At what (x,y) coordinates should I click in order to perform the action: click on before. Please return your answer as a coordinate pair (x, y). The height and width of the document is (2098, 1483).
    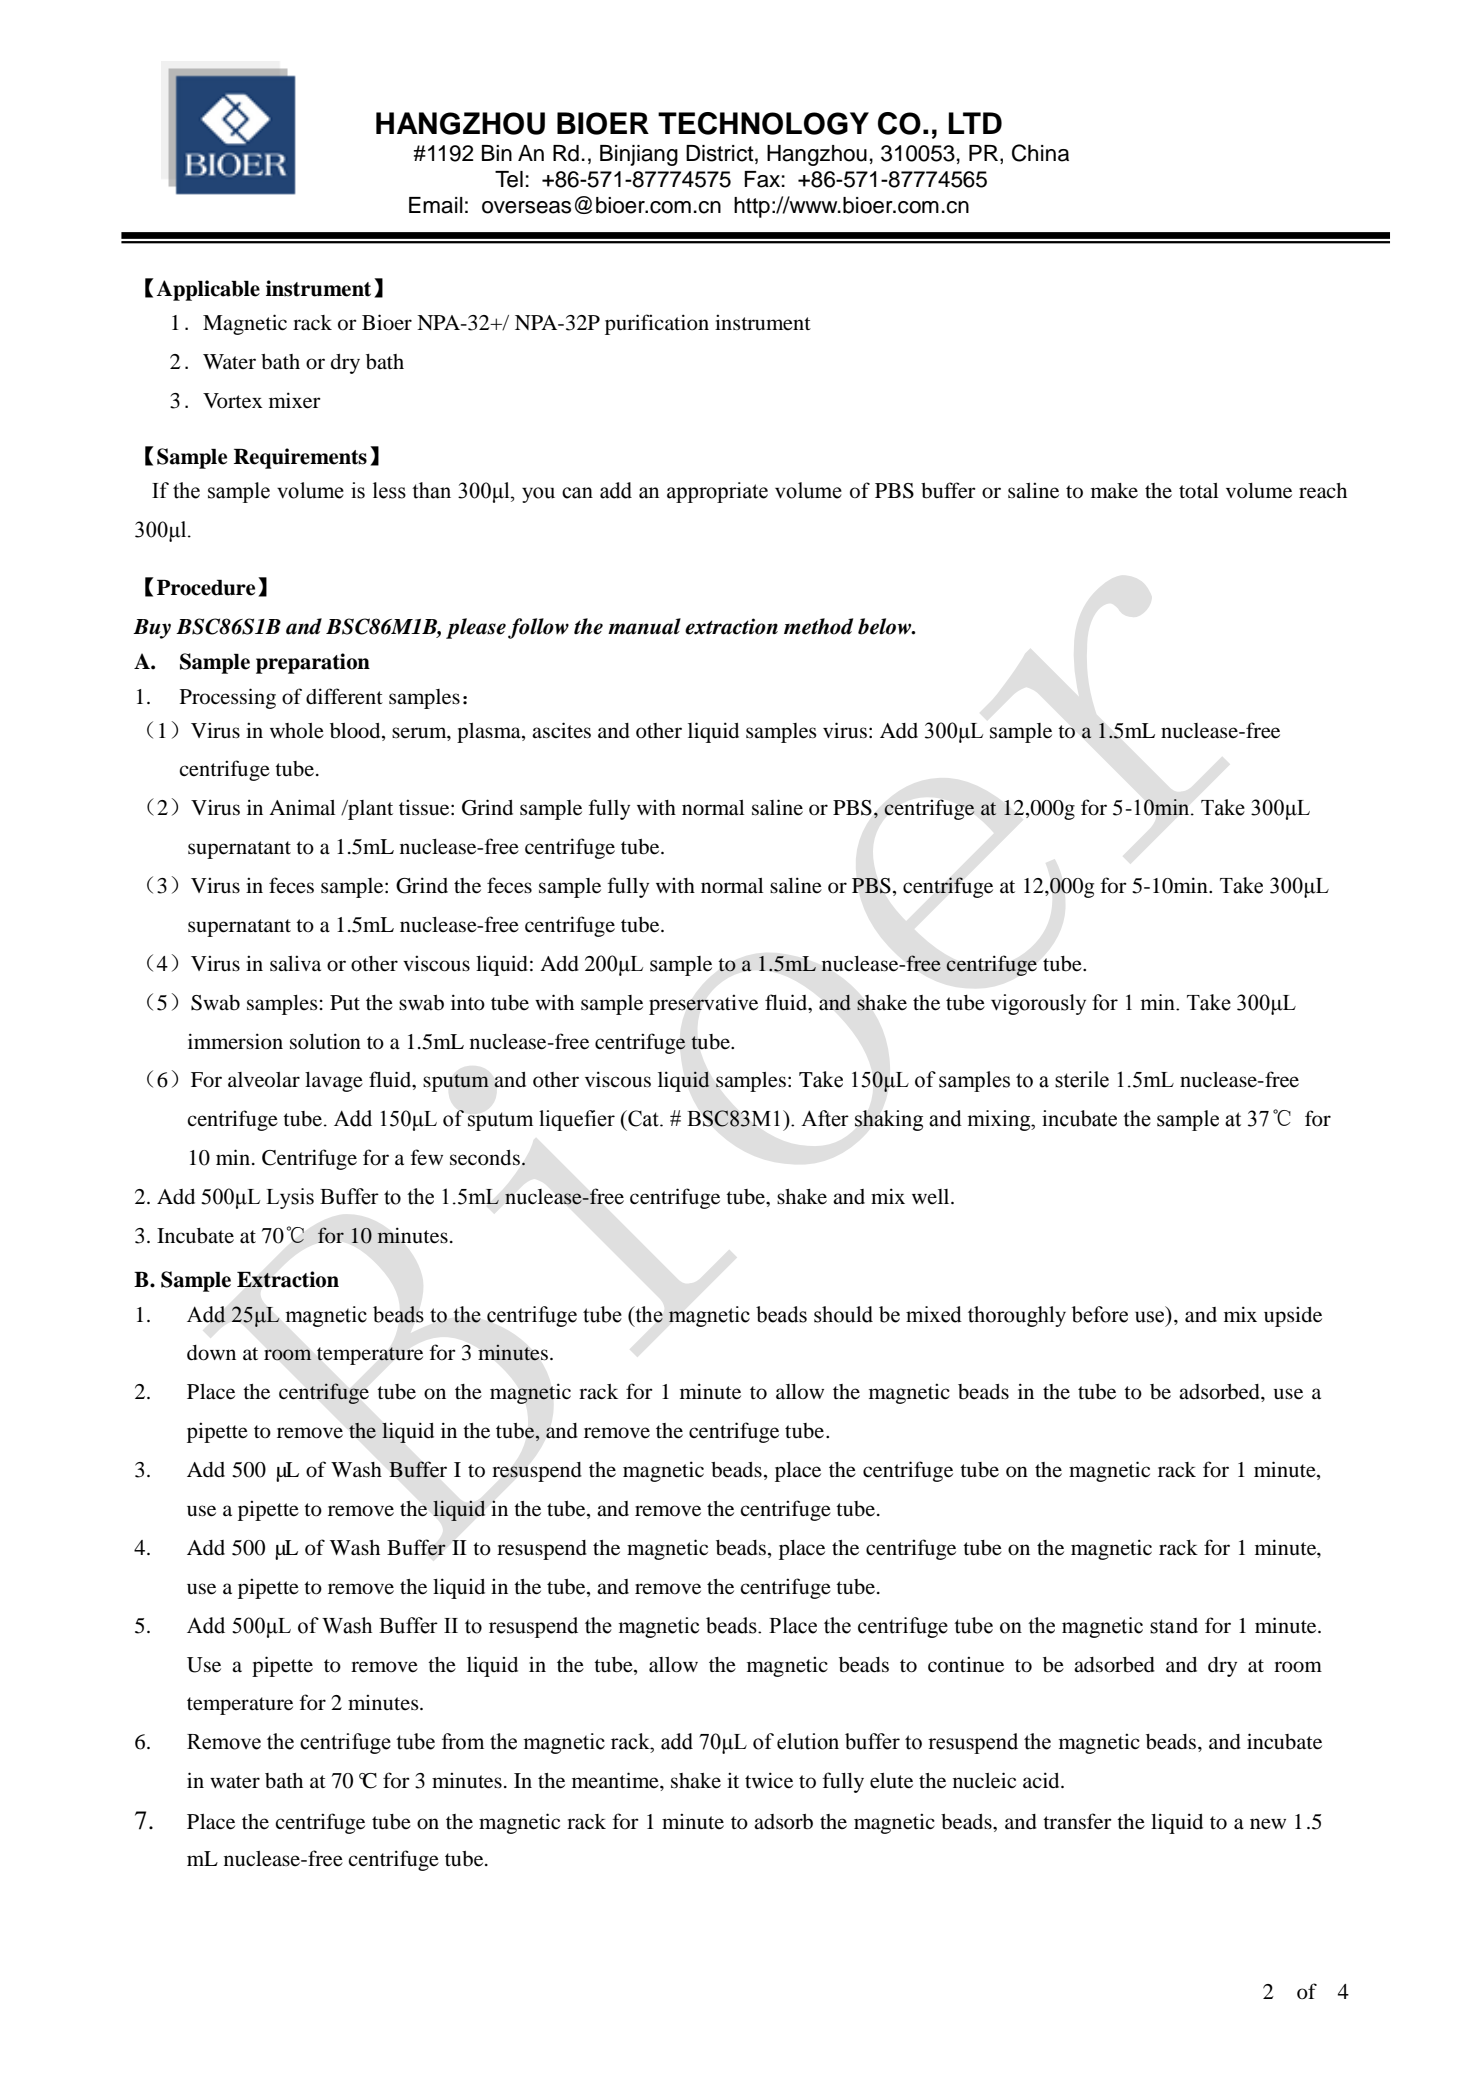
    Looking at the image, I should click on (1100, 1314).
